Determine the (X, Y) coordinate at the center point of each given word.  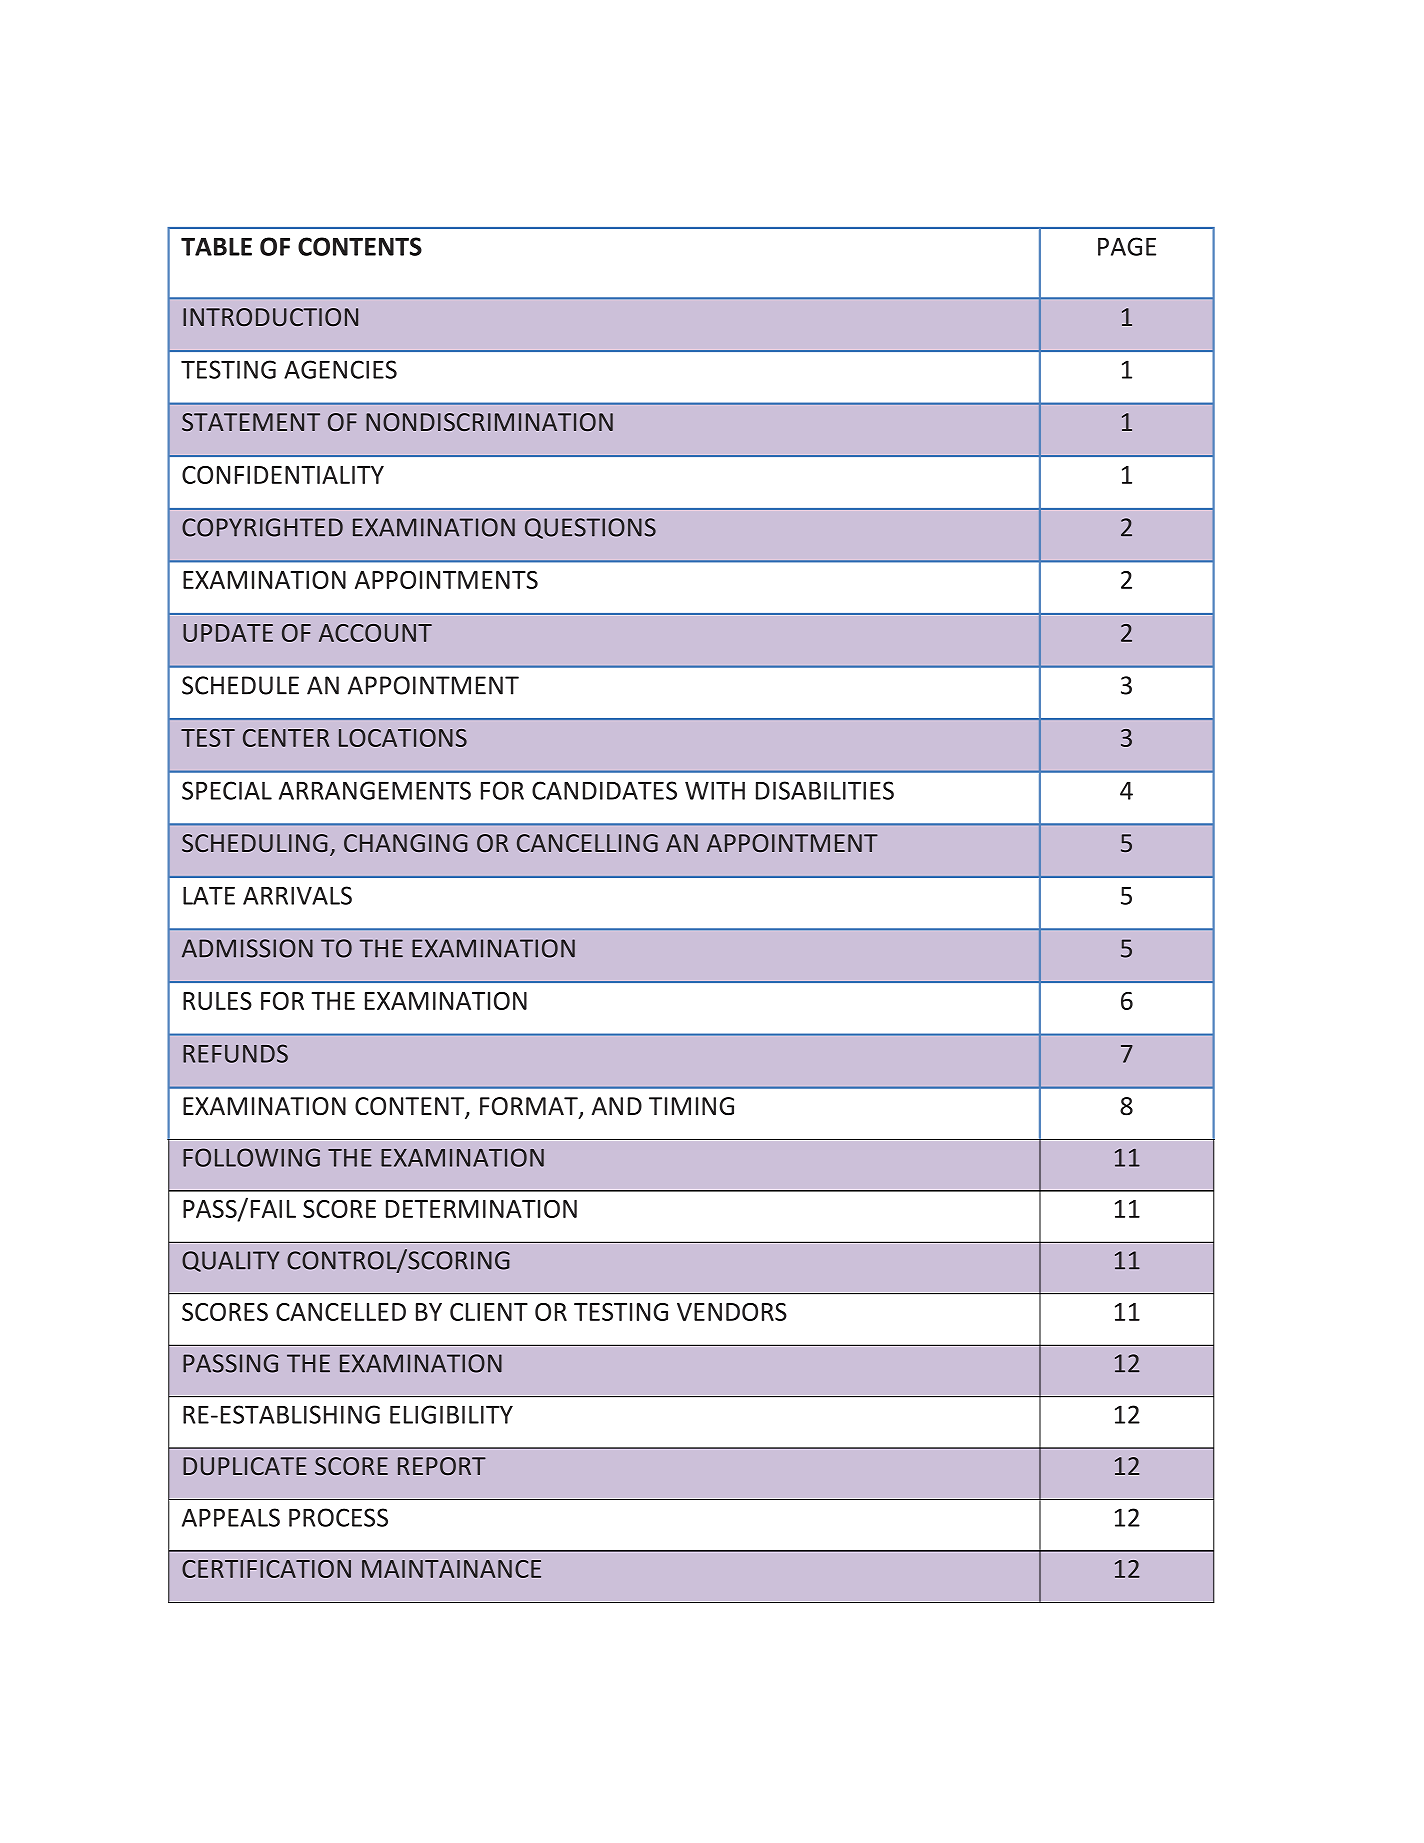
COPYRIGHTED (262, 527)
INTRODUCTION (270, 317)
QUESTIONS (590, 528)
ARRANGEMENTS (375, 790)
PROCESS (338, 1517)
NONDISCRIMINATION (489, 422)
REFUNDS (235, 1053)
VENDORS (732, 1312)
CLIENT (489, 1312)
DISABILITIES (825, 790)
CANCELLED (341, 1312)
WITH (715, 790)
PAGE (1127, 246)
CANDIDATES (604, 790)
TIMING (691, 1106)
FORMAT (530, 1107)
